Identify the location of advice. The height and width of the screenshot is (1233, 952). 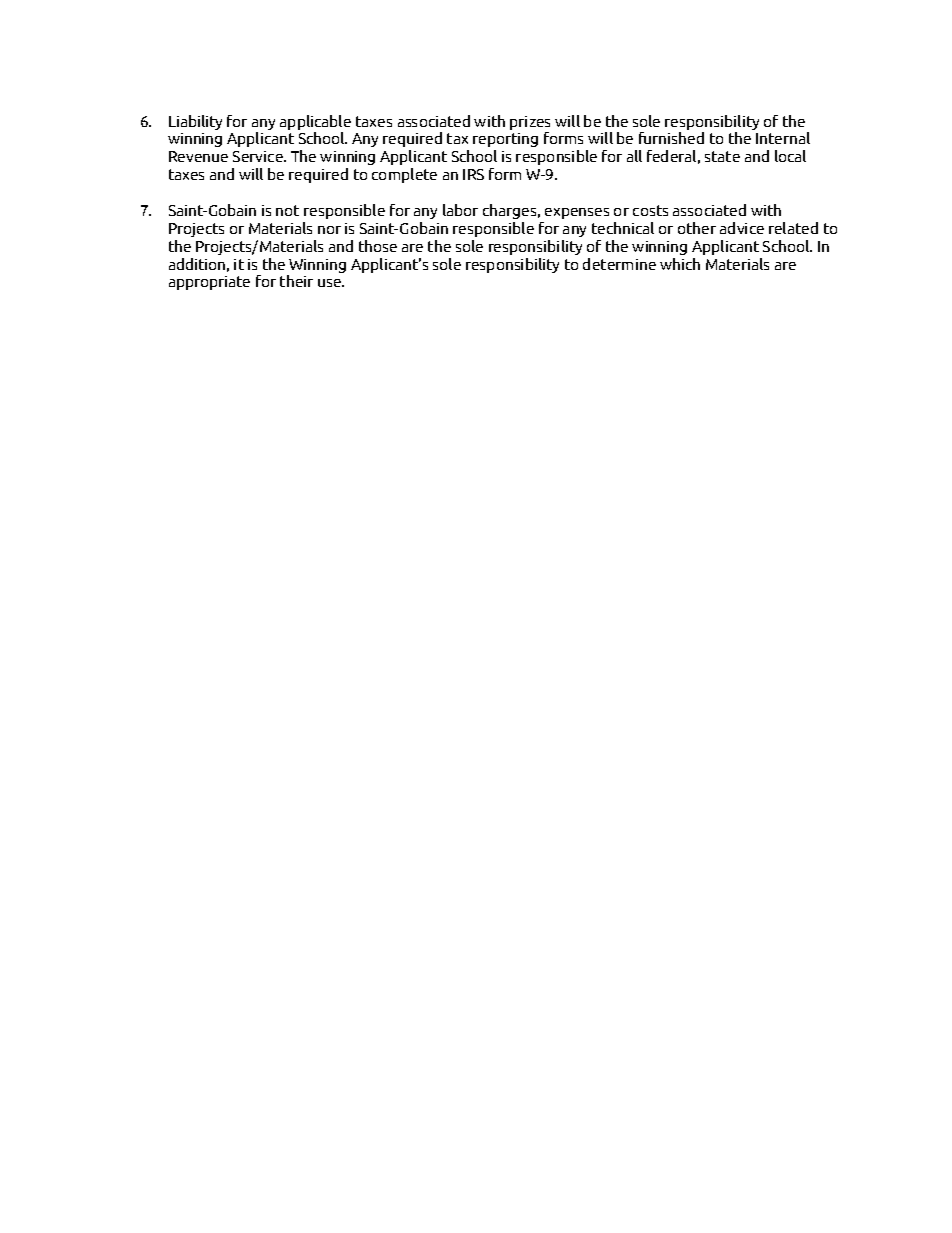
(742, 228).
